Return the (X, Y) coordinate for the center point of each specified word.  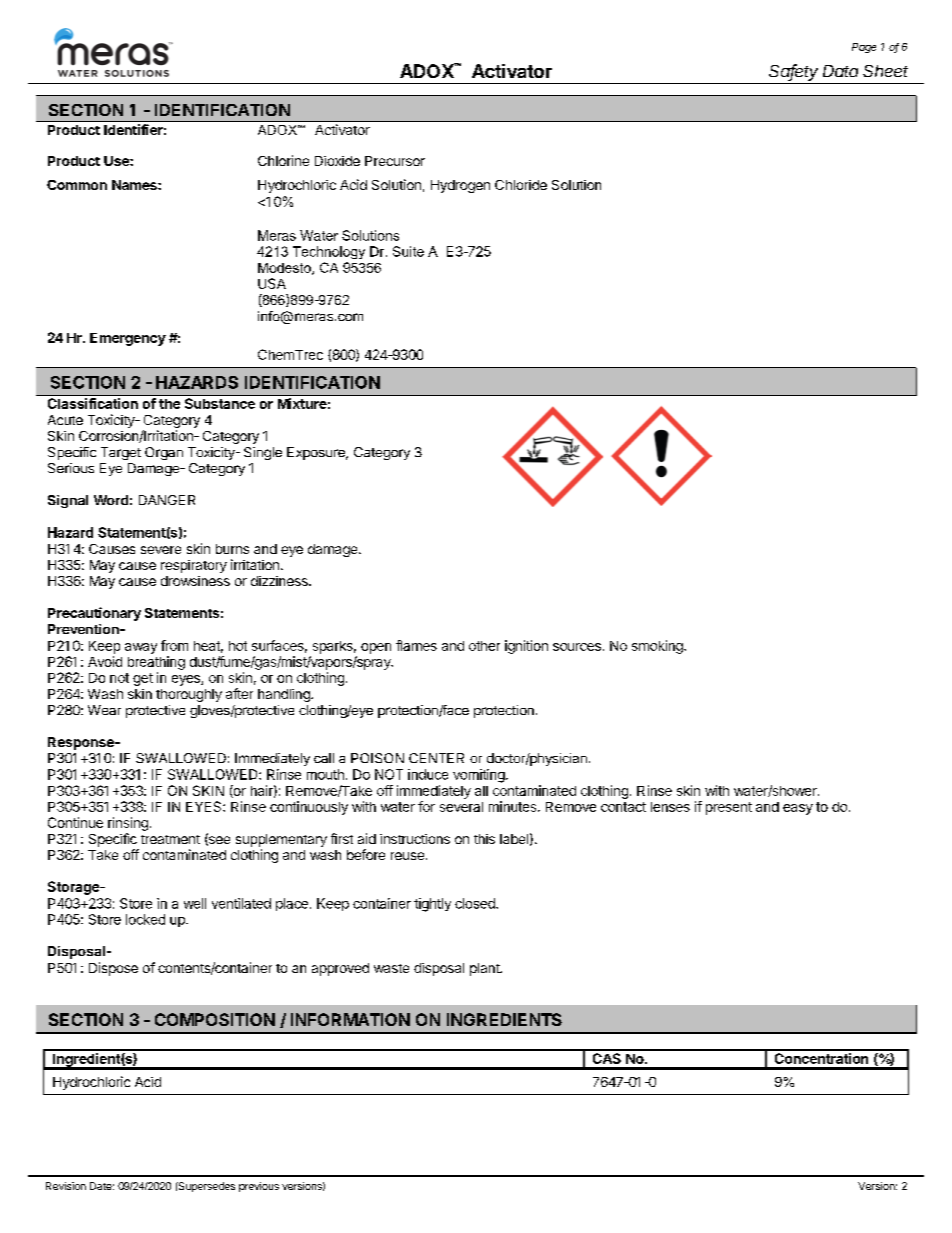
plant (485, 969)
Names (135, 185)
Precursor (395, 161)
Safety (793, 72)
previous (259, 1187)
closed (476, 903)
